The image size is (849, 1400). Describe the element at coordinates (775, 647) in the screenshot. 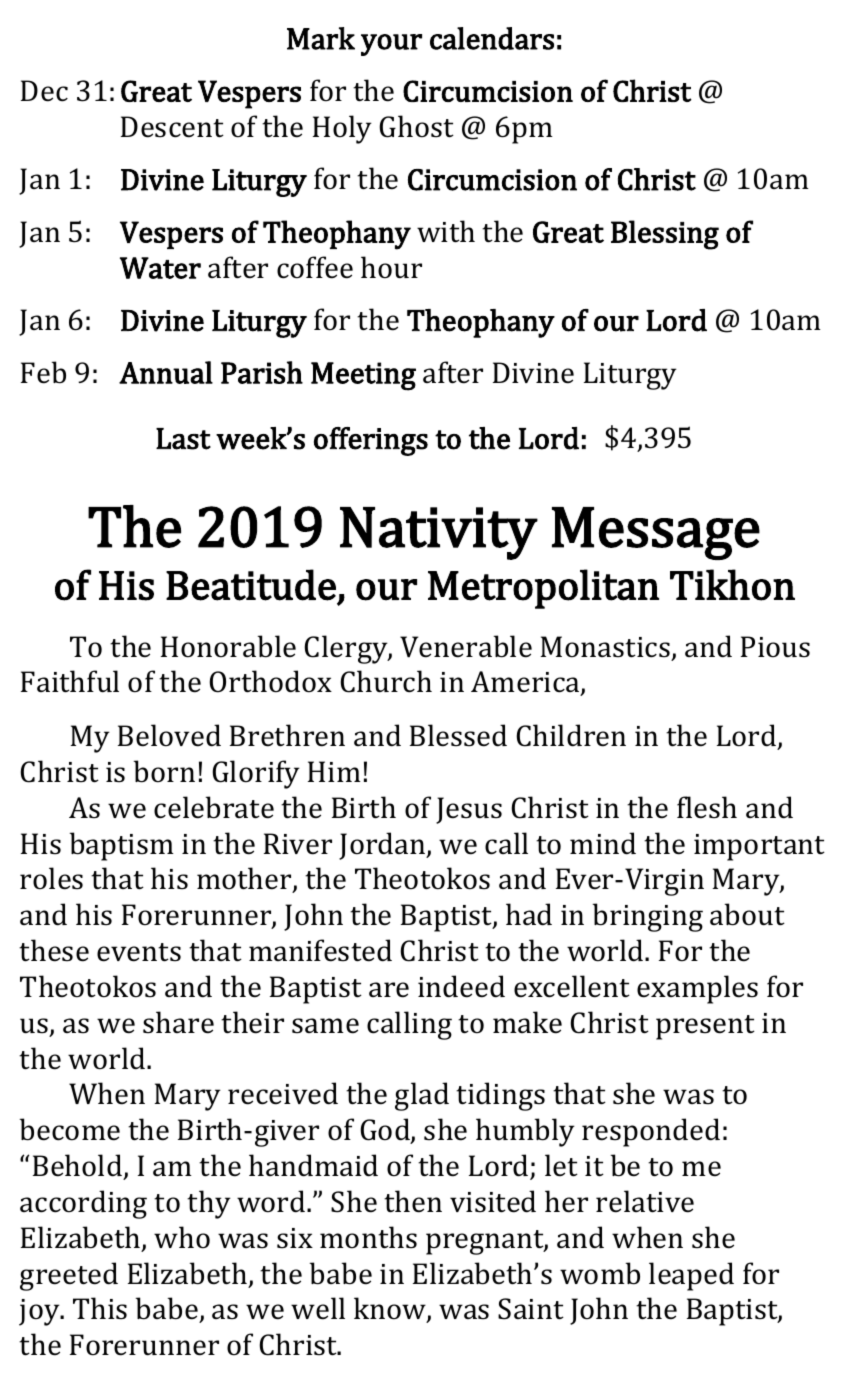

I see `Pious` at that location.
